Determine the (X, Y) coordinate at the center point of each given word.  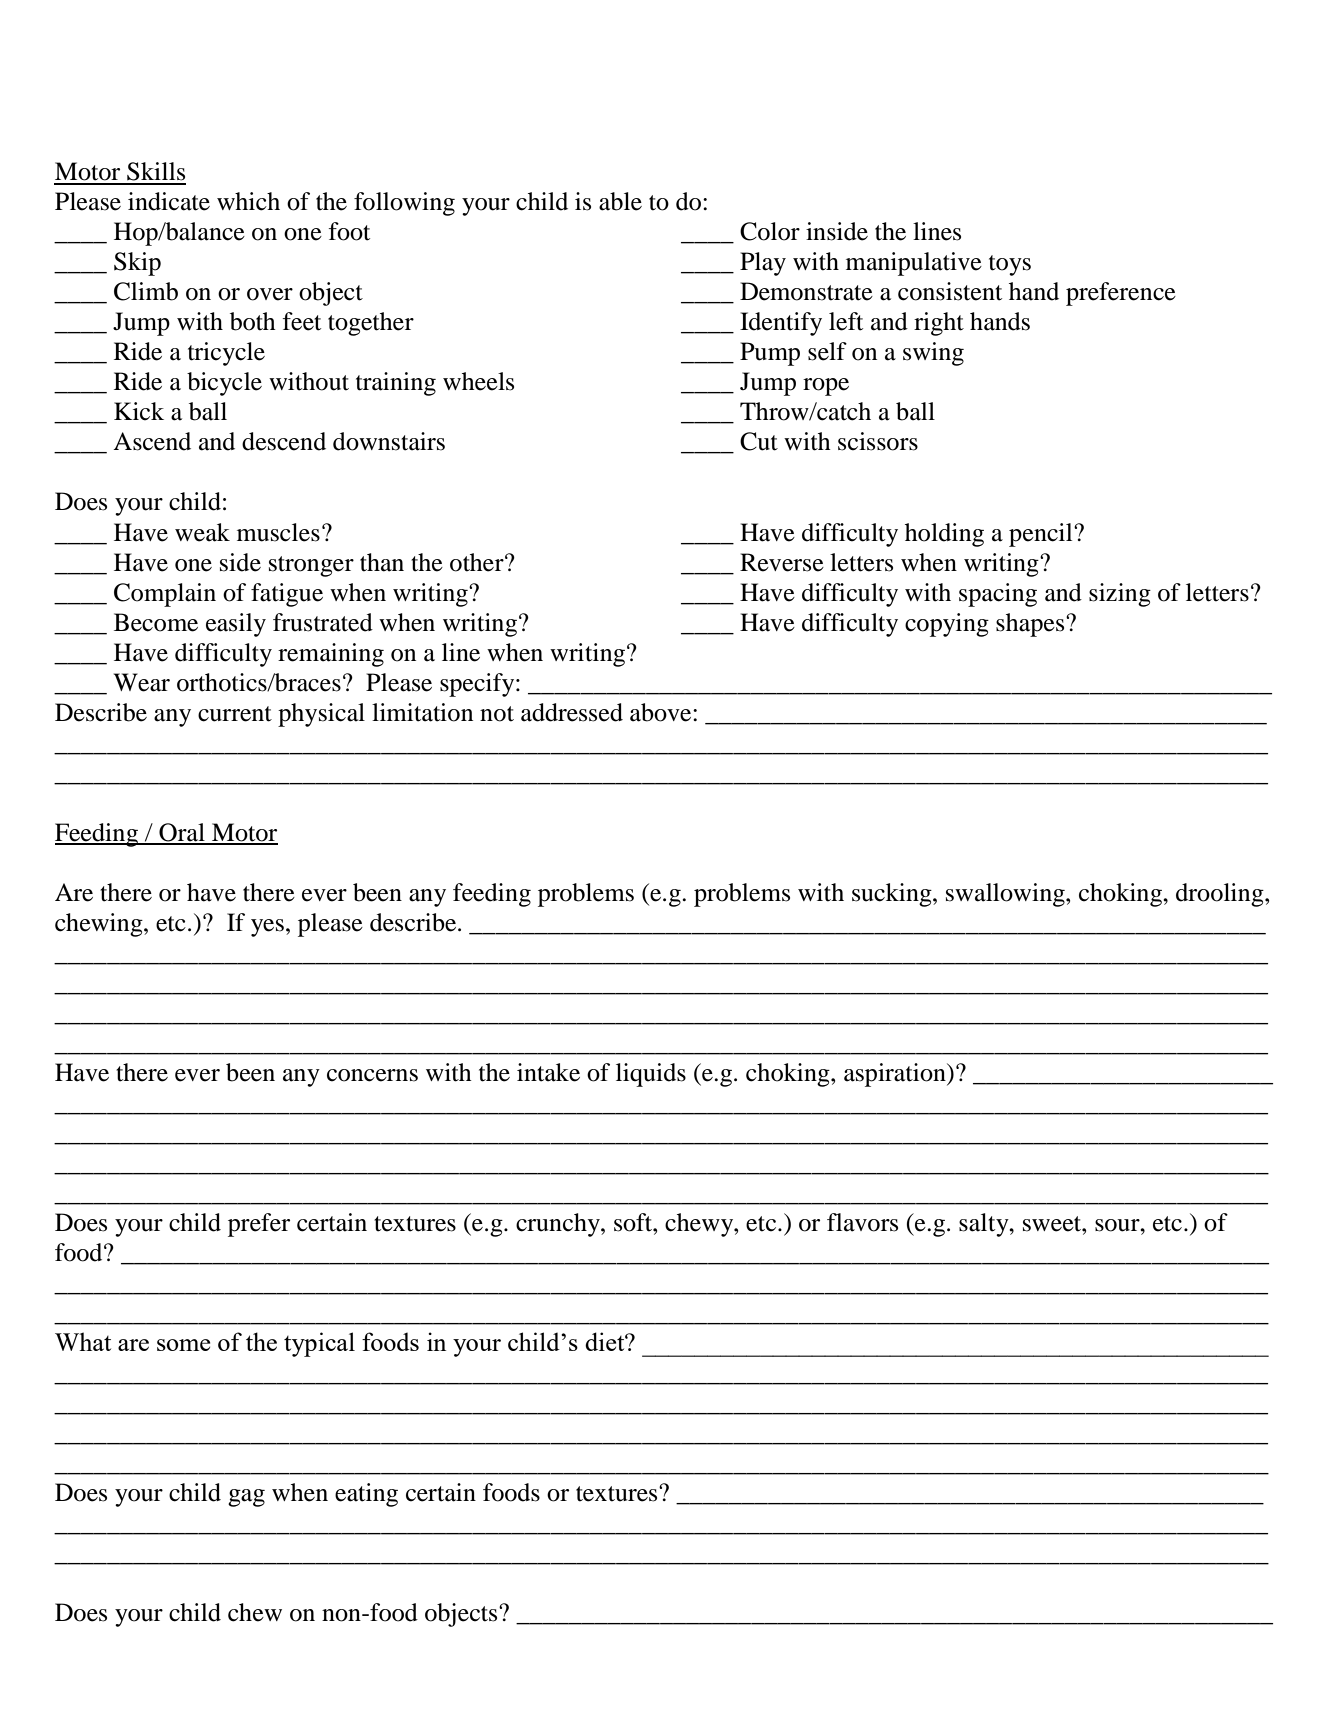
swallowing (1006, 895)
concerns (372, 1075)
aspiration (896, 1075)
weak (202, 532)
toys (1010, 265)
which (248, 201)
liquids (651, 1075)
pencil (1042, 535)
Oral (182, 833)
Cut (759, 441)
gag (246, 1498)
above (662, 712)
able (620, 201)
